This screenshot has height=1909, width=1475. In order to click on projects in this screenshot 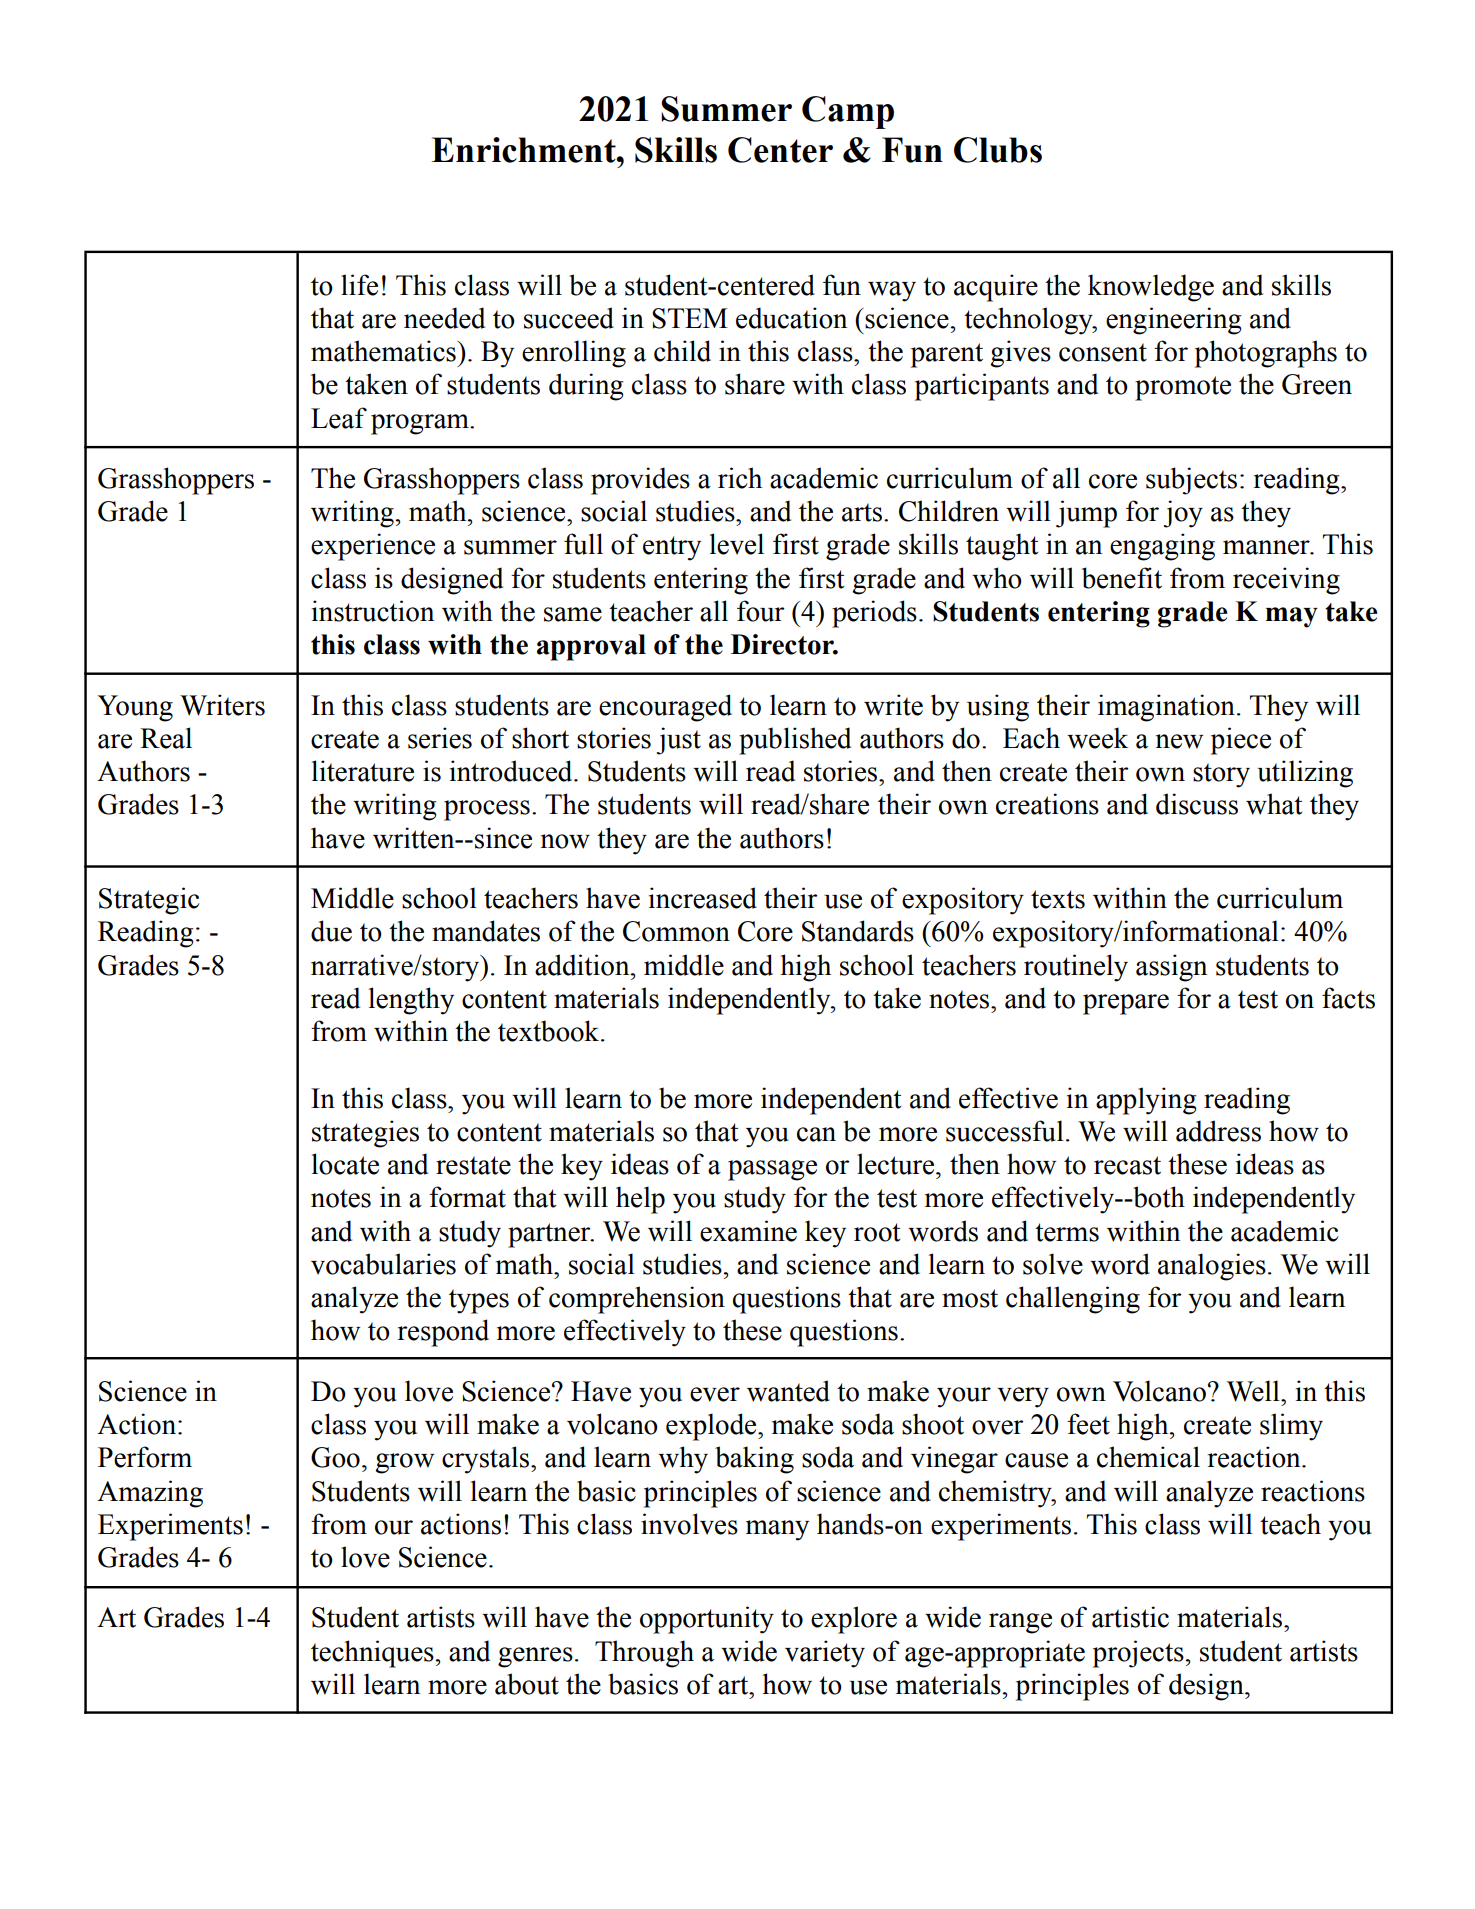, I will do `click(1138, 1654)`.
